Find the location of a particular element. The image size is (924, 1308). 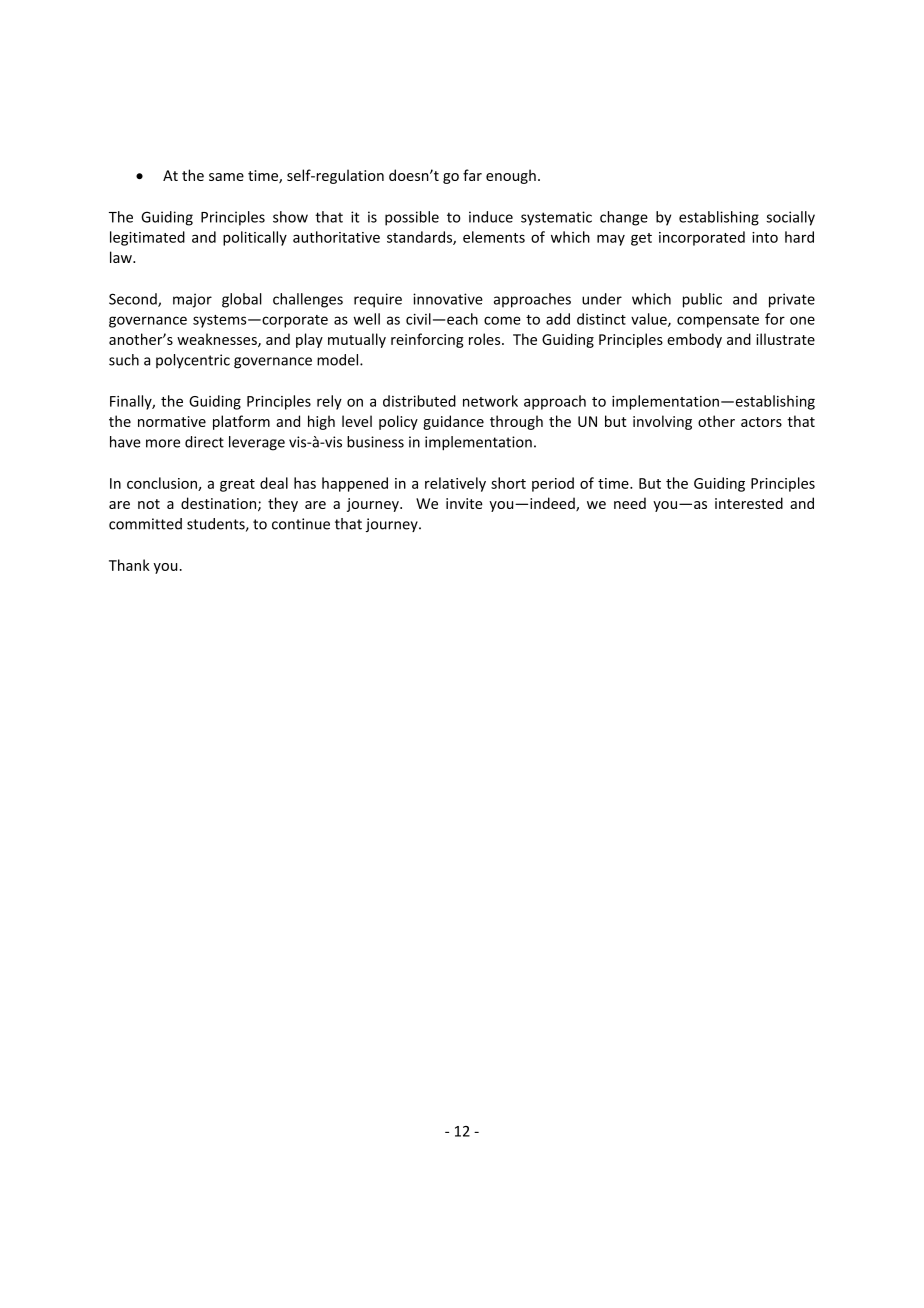

reinforcing is located at coordinates (427, 340).
